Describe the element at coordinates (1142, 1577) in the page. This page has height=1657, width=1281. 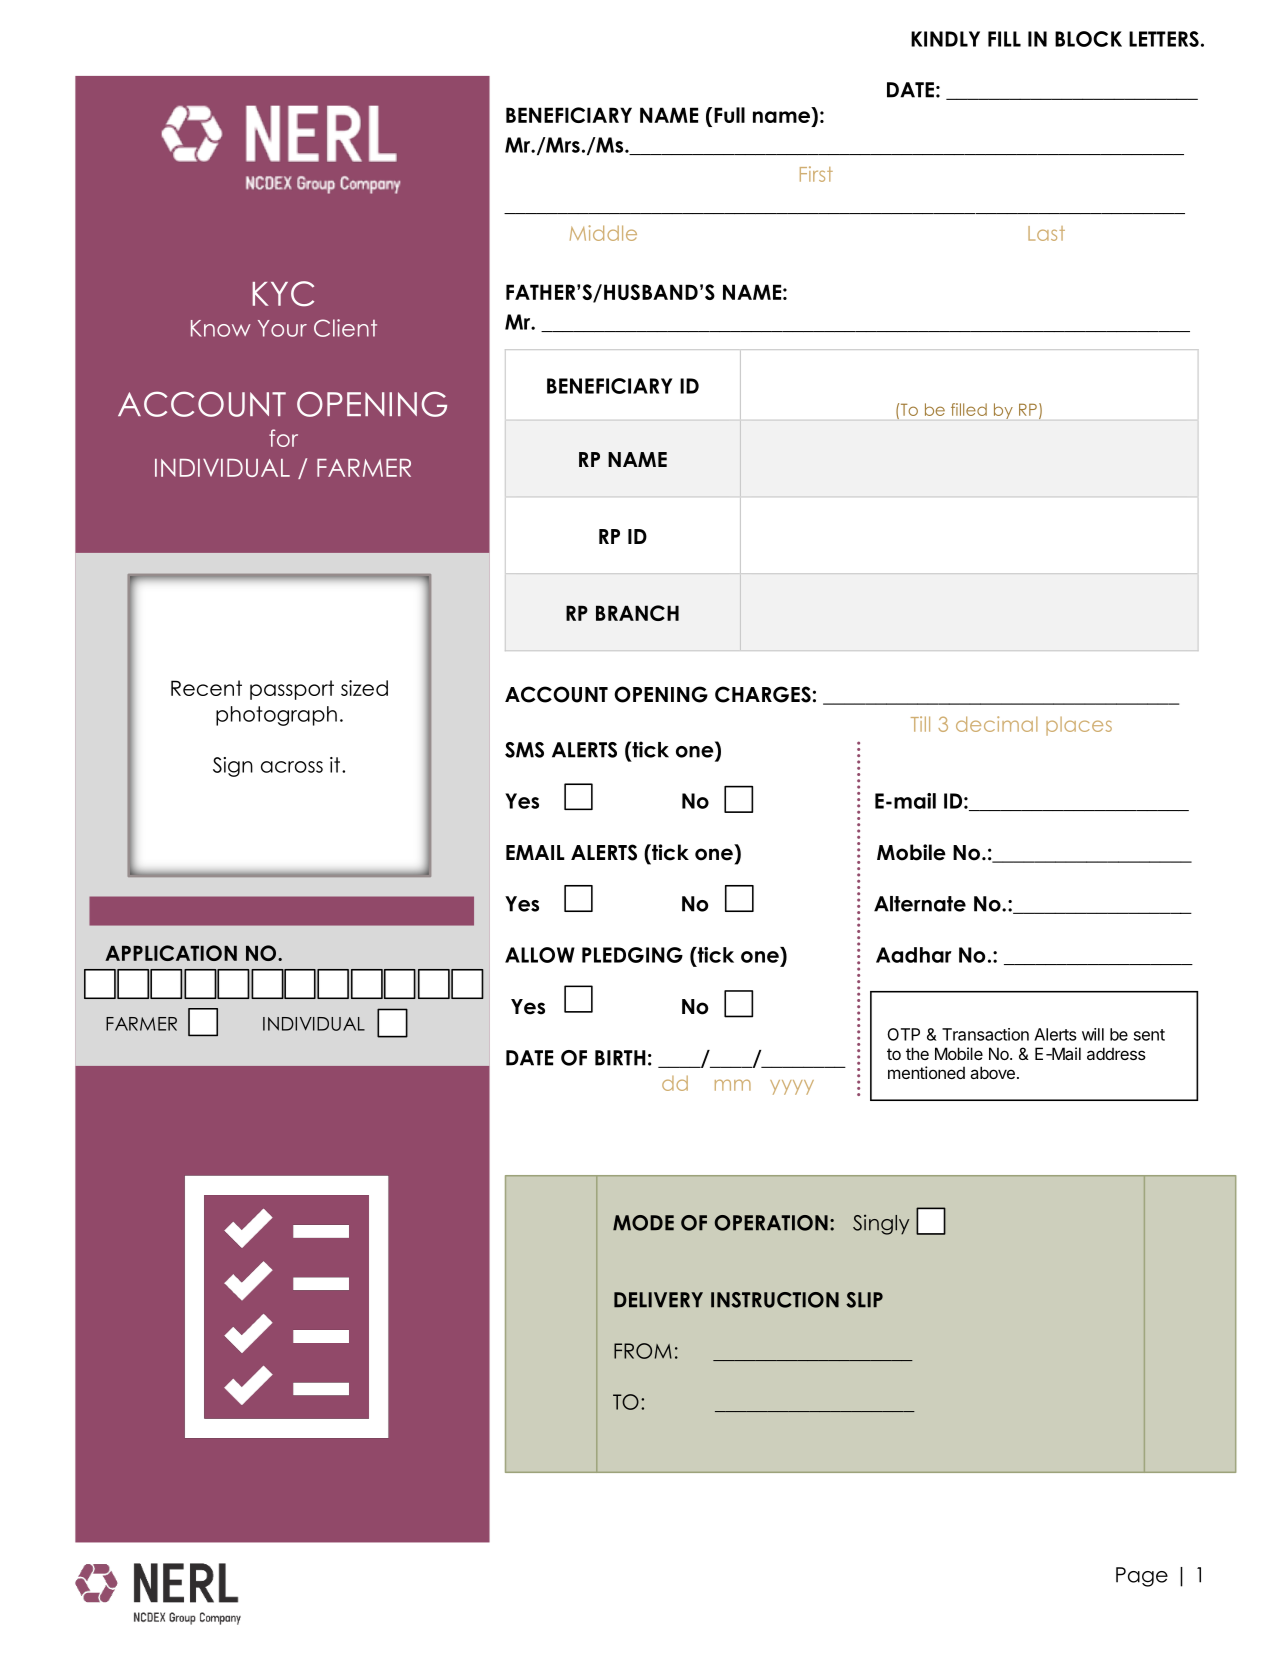
I see `Page` at that location.
